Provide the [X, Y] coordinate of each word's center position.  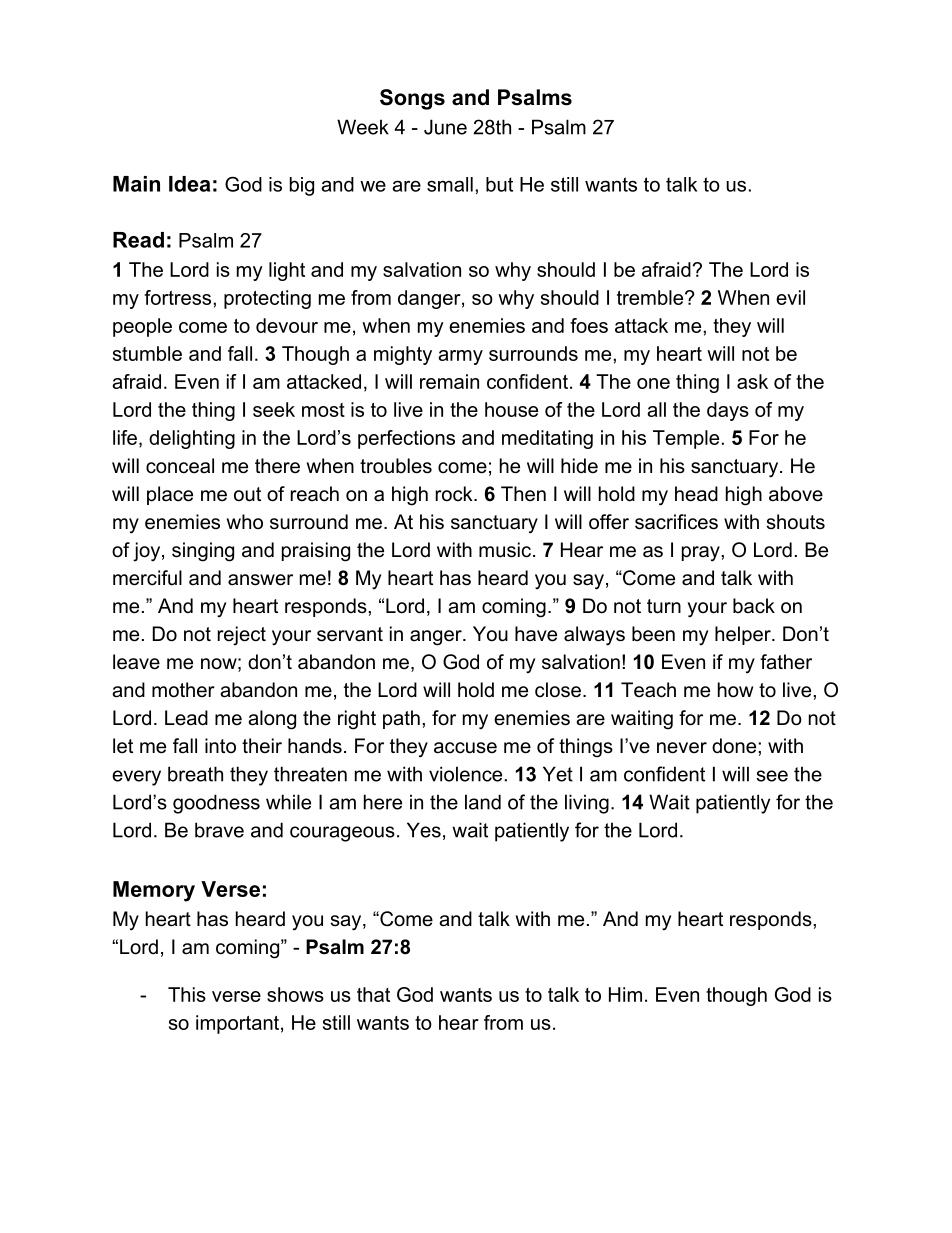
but [499, 184]
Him [625, 994]
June [445, 127]
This [187, 994]
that [373, 994]
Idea [189, 184]
